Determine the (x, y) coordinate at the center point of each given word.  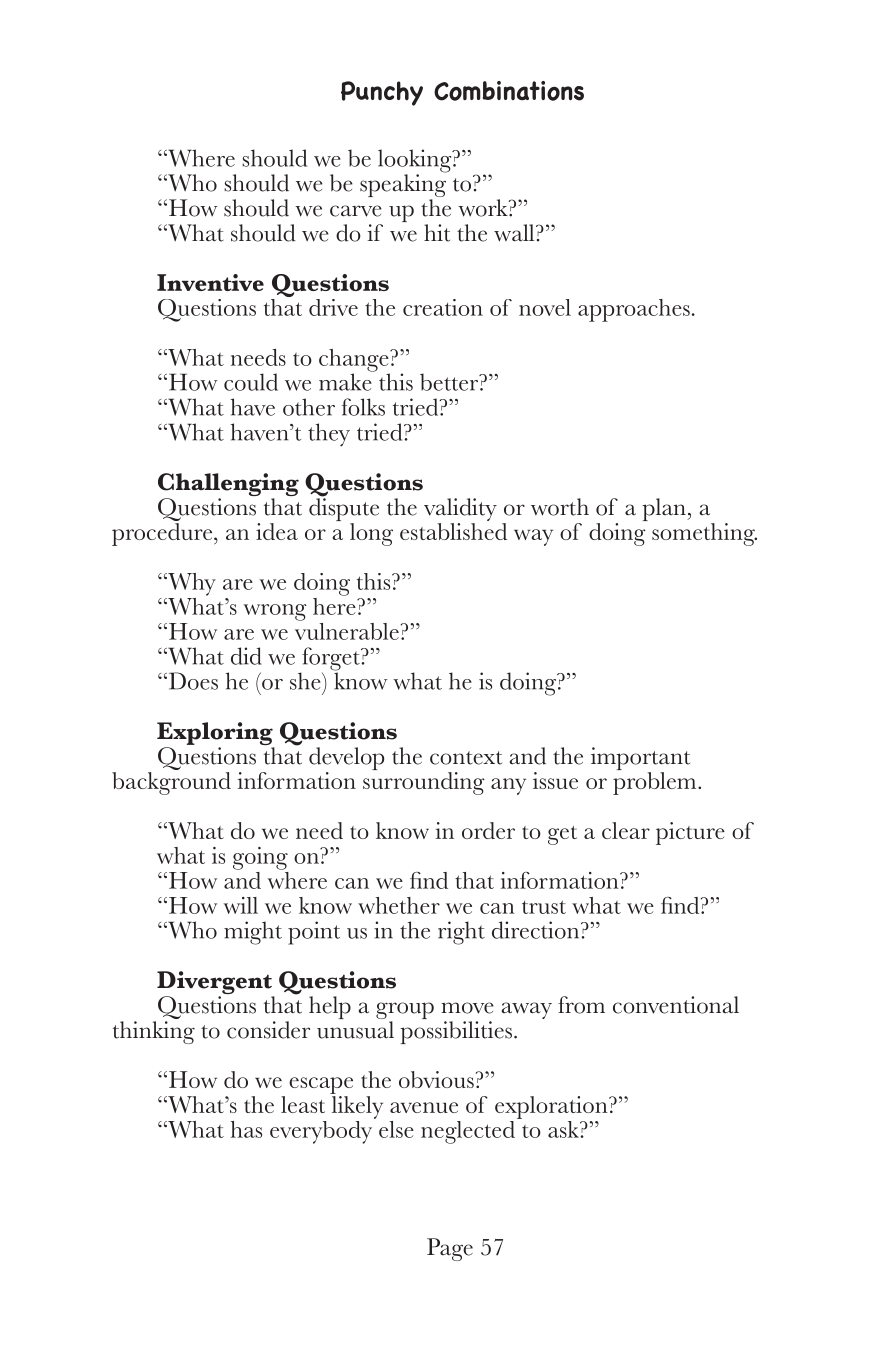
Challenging (228, 486)
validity (460, 509)
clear (626, 830)
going (260, 858)
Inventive (210, 282)
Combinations (509, 91)
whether (399, 905)
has (246, 1129)
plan (665, 509)
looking (416, 162)
